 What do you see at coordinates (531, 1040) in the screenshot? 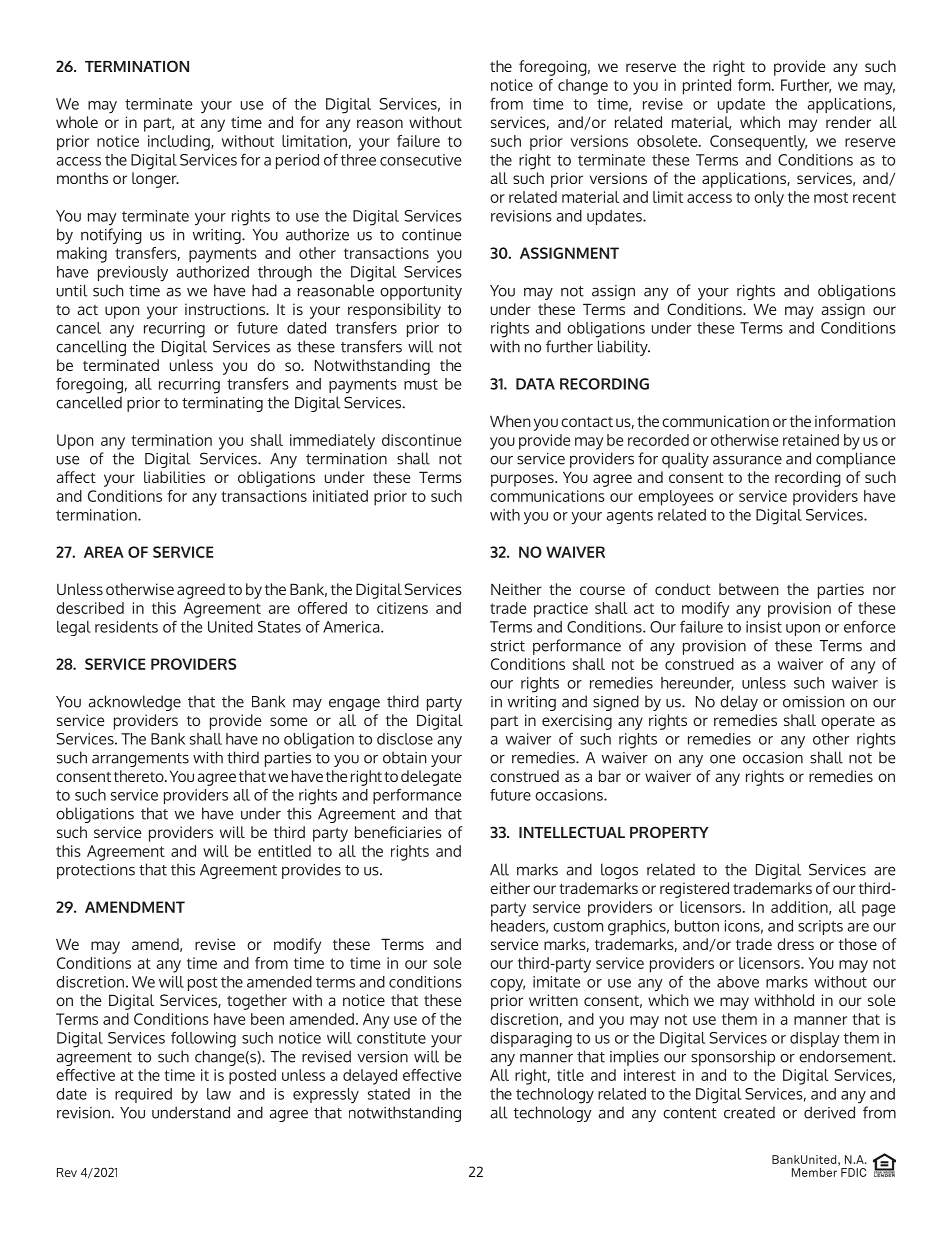
I see `disparaging` at bounding box center [531, 1040].
